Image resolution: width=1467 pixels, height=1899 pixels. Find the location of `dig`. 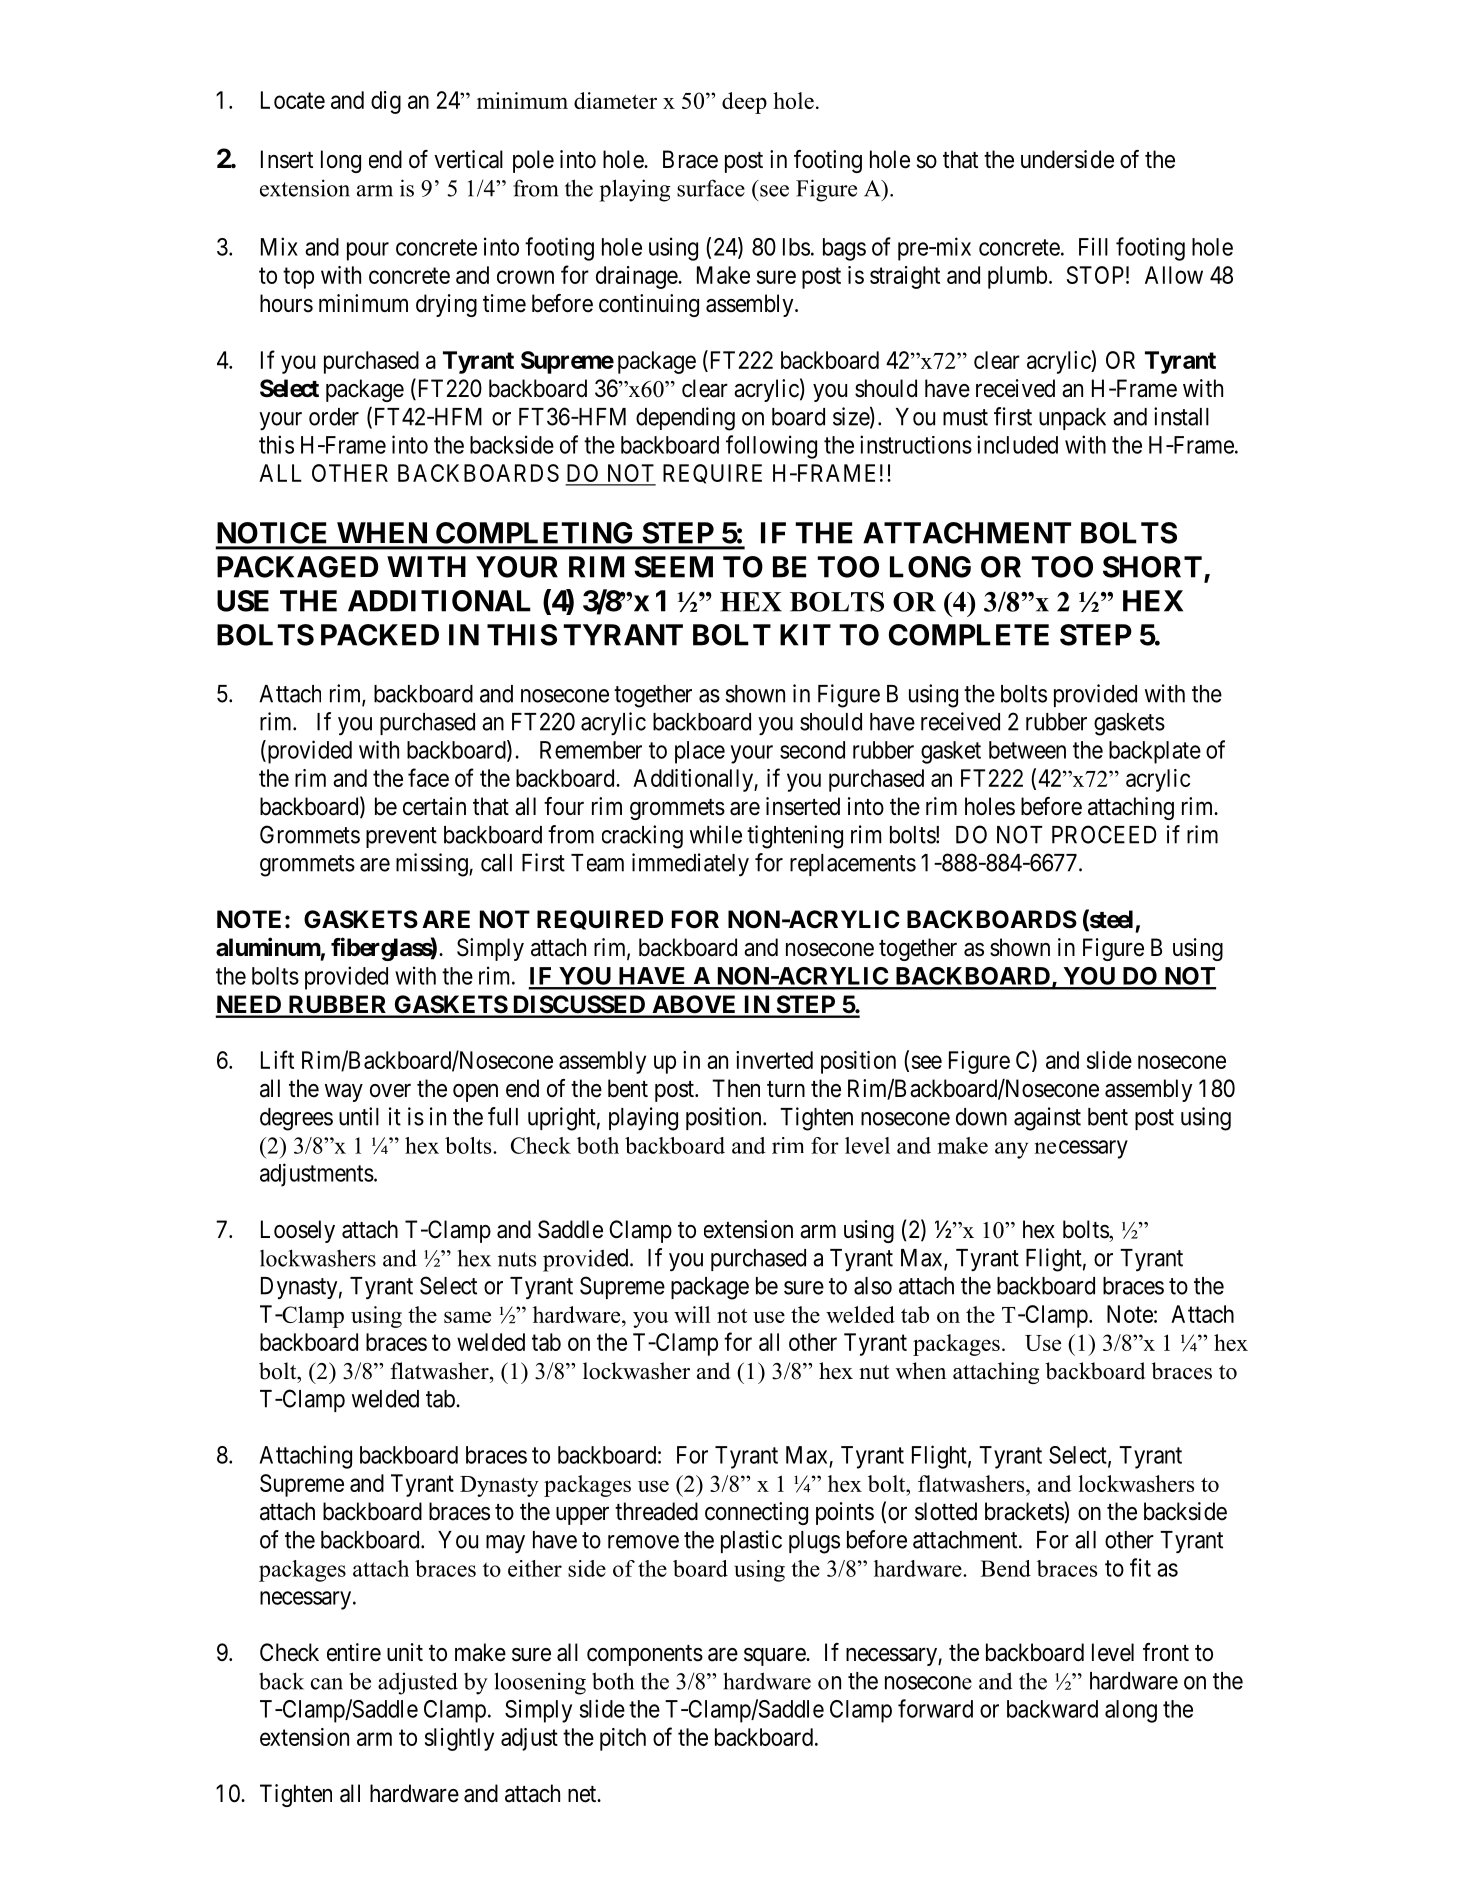

dig is located at coordinates (386, 102).
